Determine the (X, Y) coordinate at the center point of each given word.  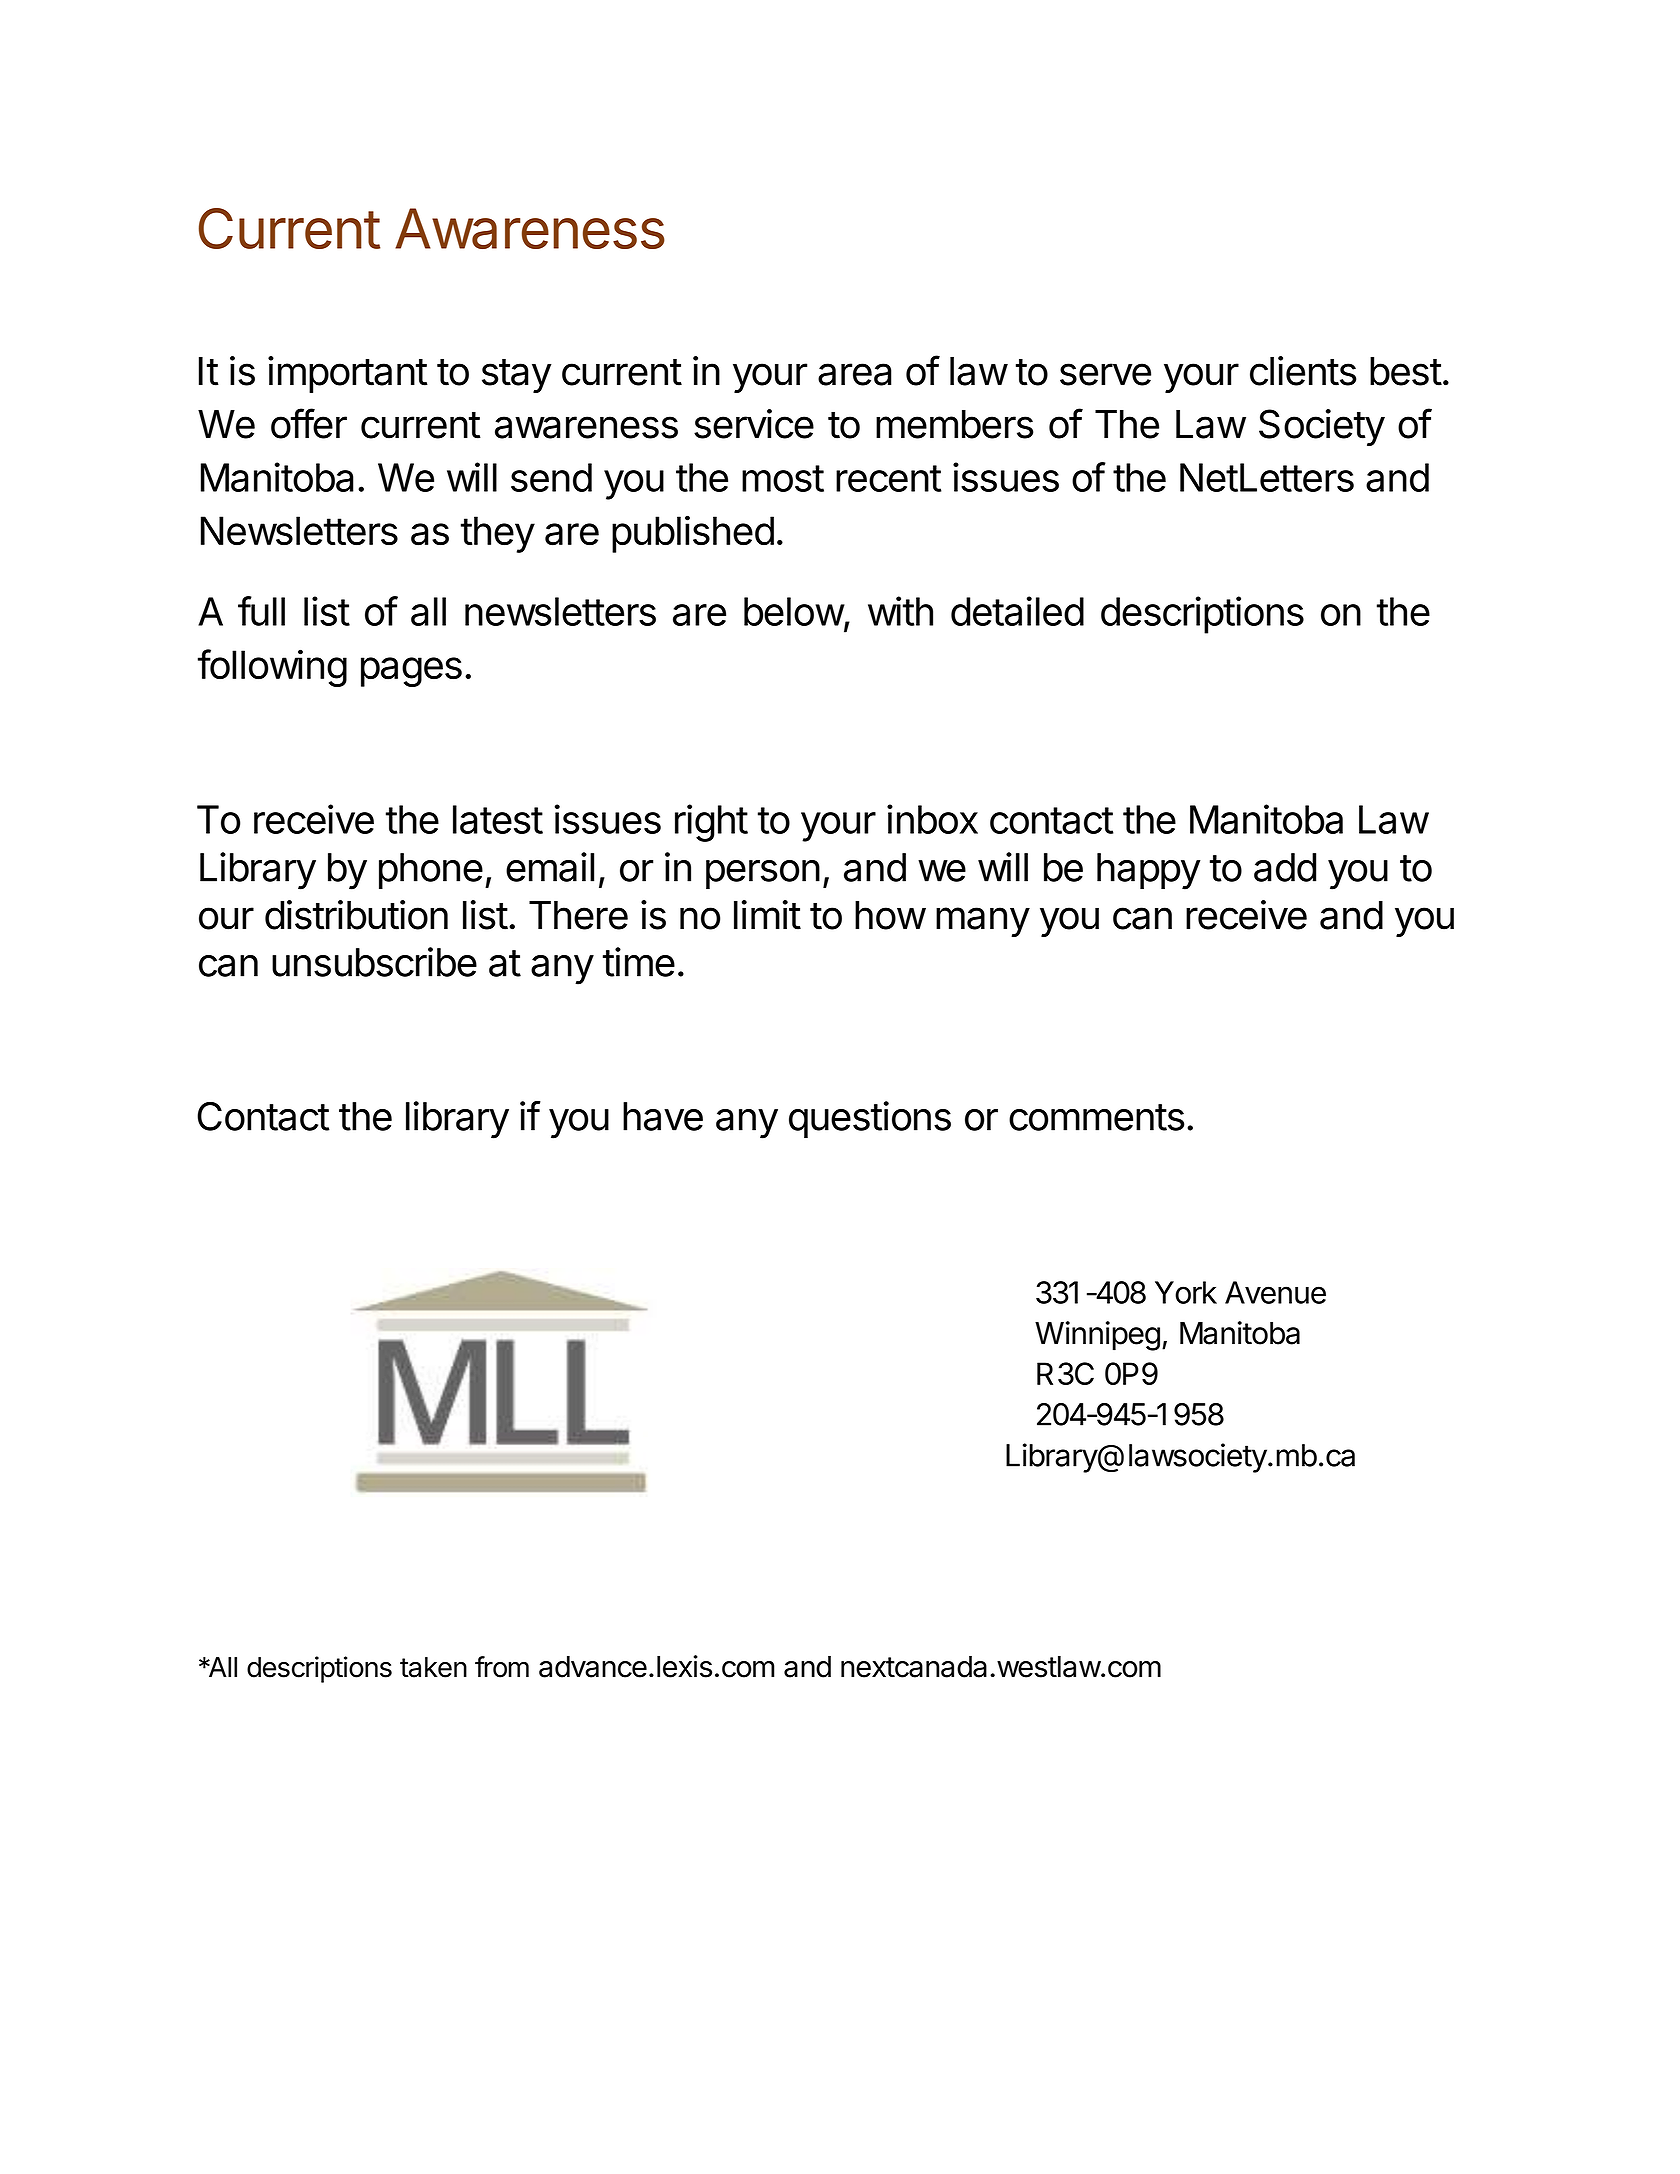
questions (870, 1119)
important (348, 374)
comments (1097, 1117)
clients (1303, 371)
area (855, 374)
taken (433, 1667)
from (502, 1667)
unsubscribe (374, 962)
